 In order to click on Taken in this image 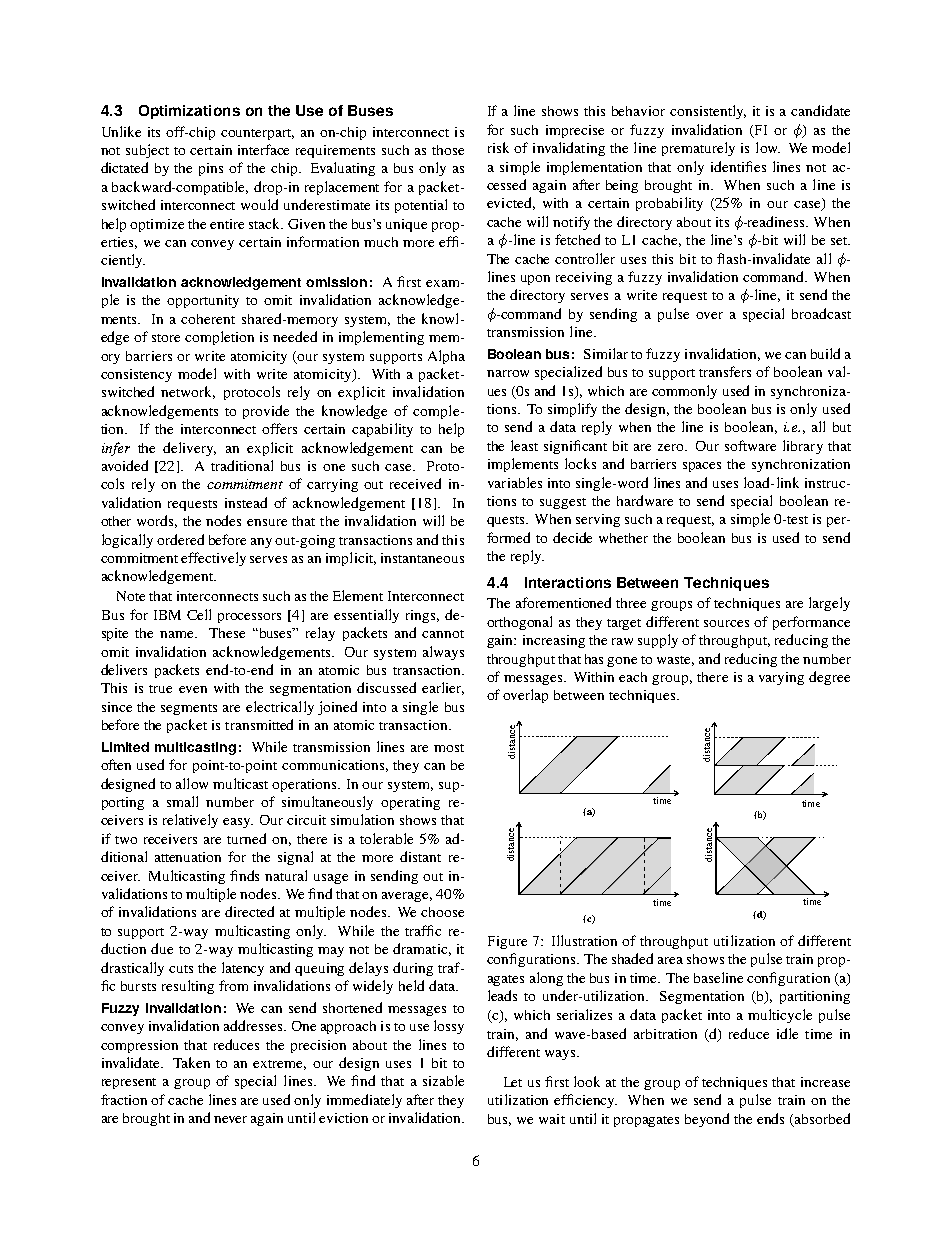, I will do `click(191, 1062)`.
